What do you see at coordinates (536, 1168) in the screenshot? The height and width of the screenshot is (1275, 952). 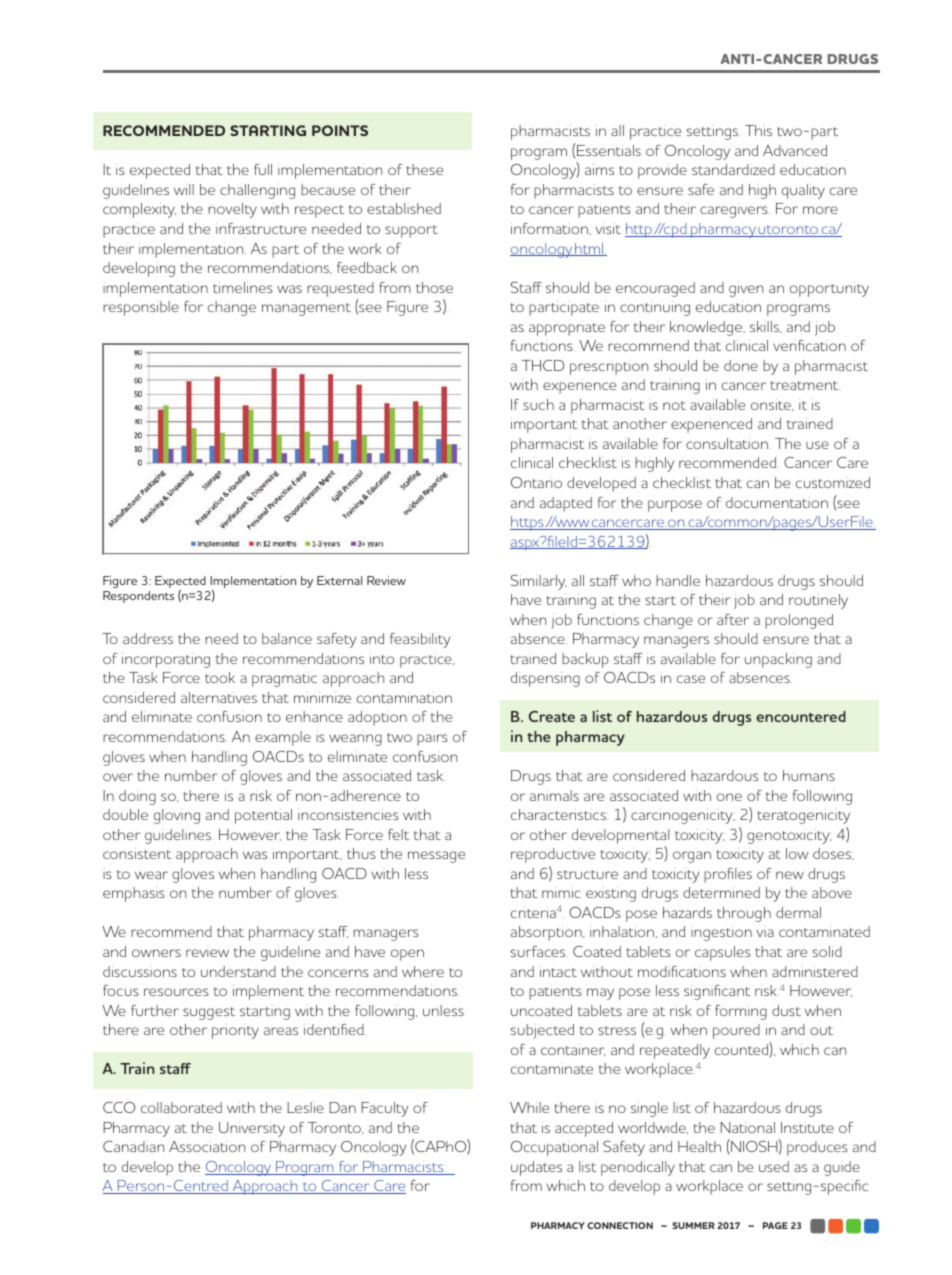 I see `updates` at bounding box center [536, 1168].
